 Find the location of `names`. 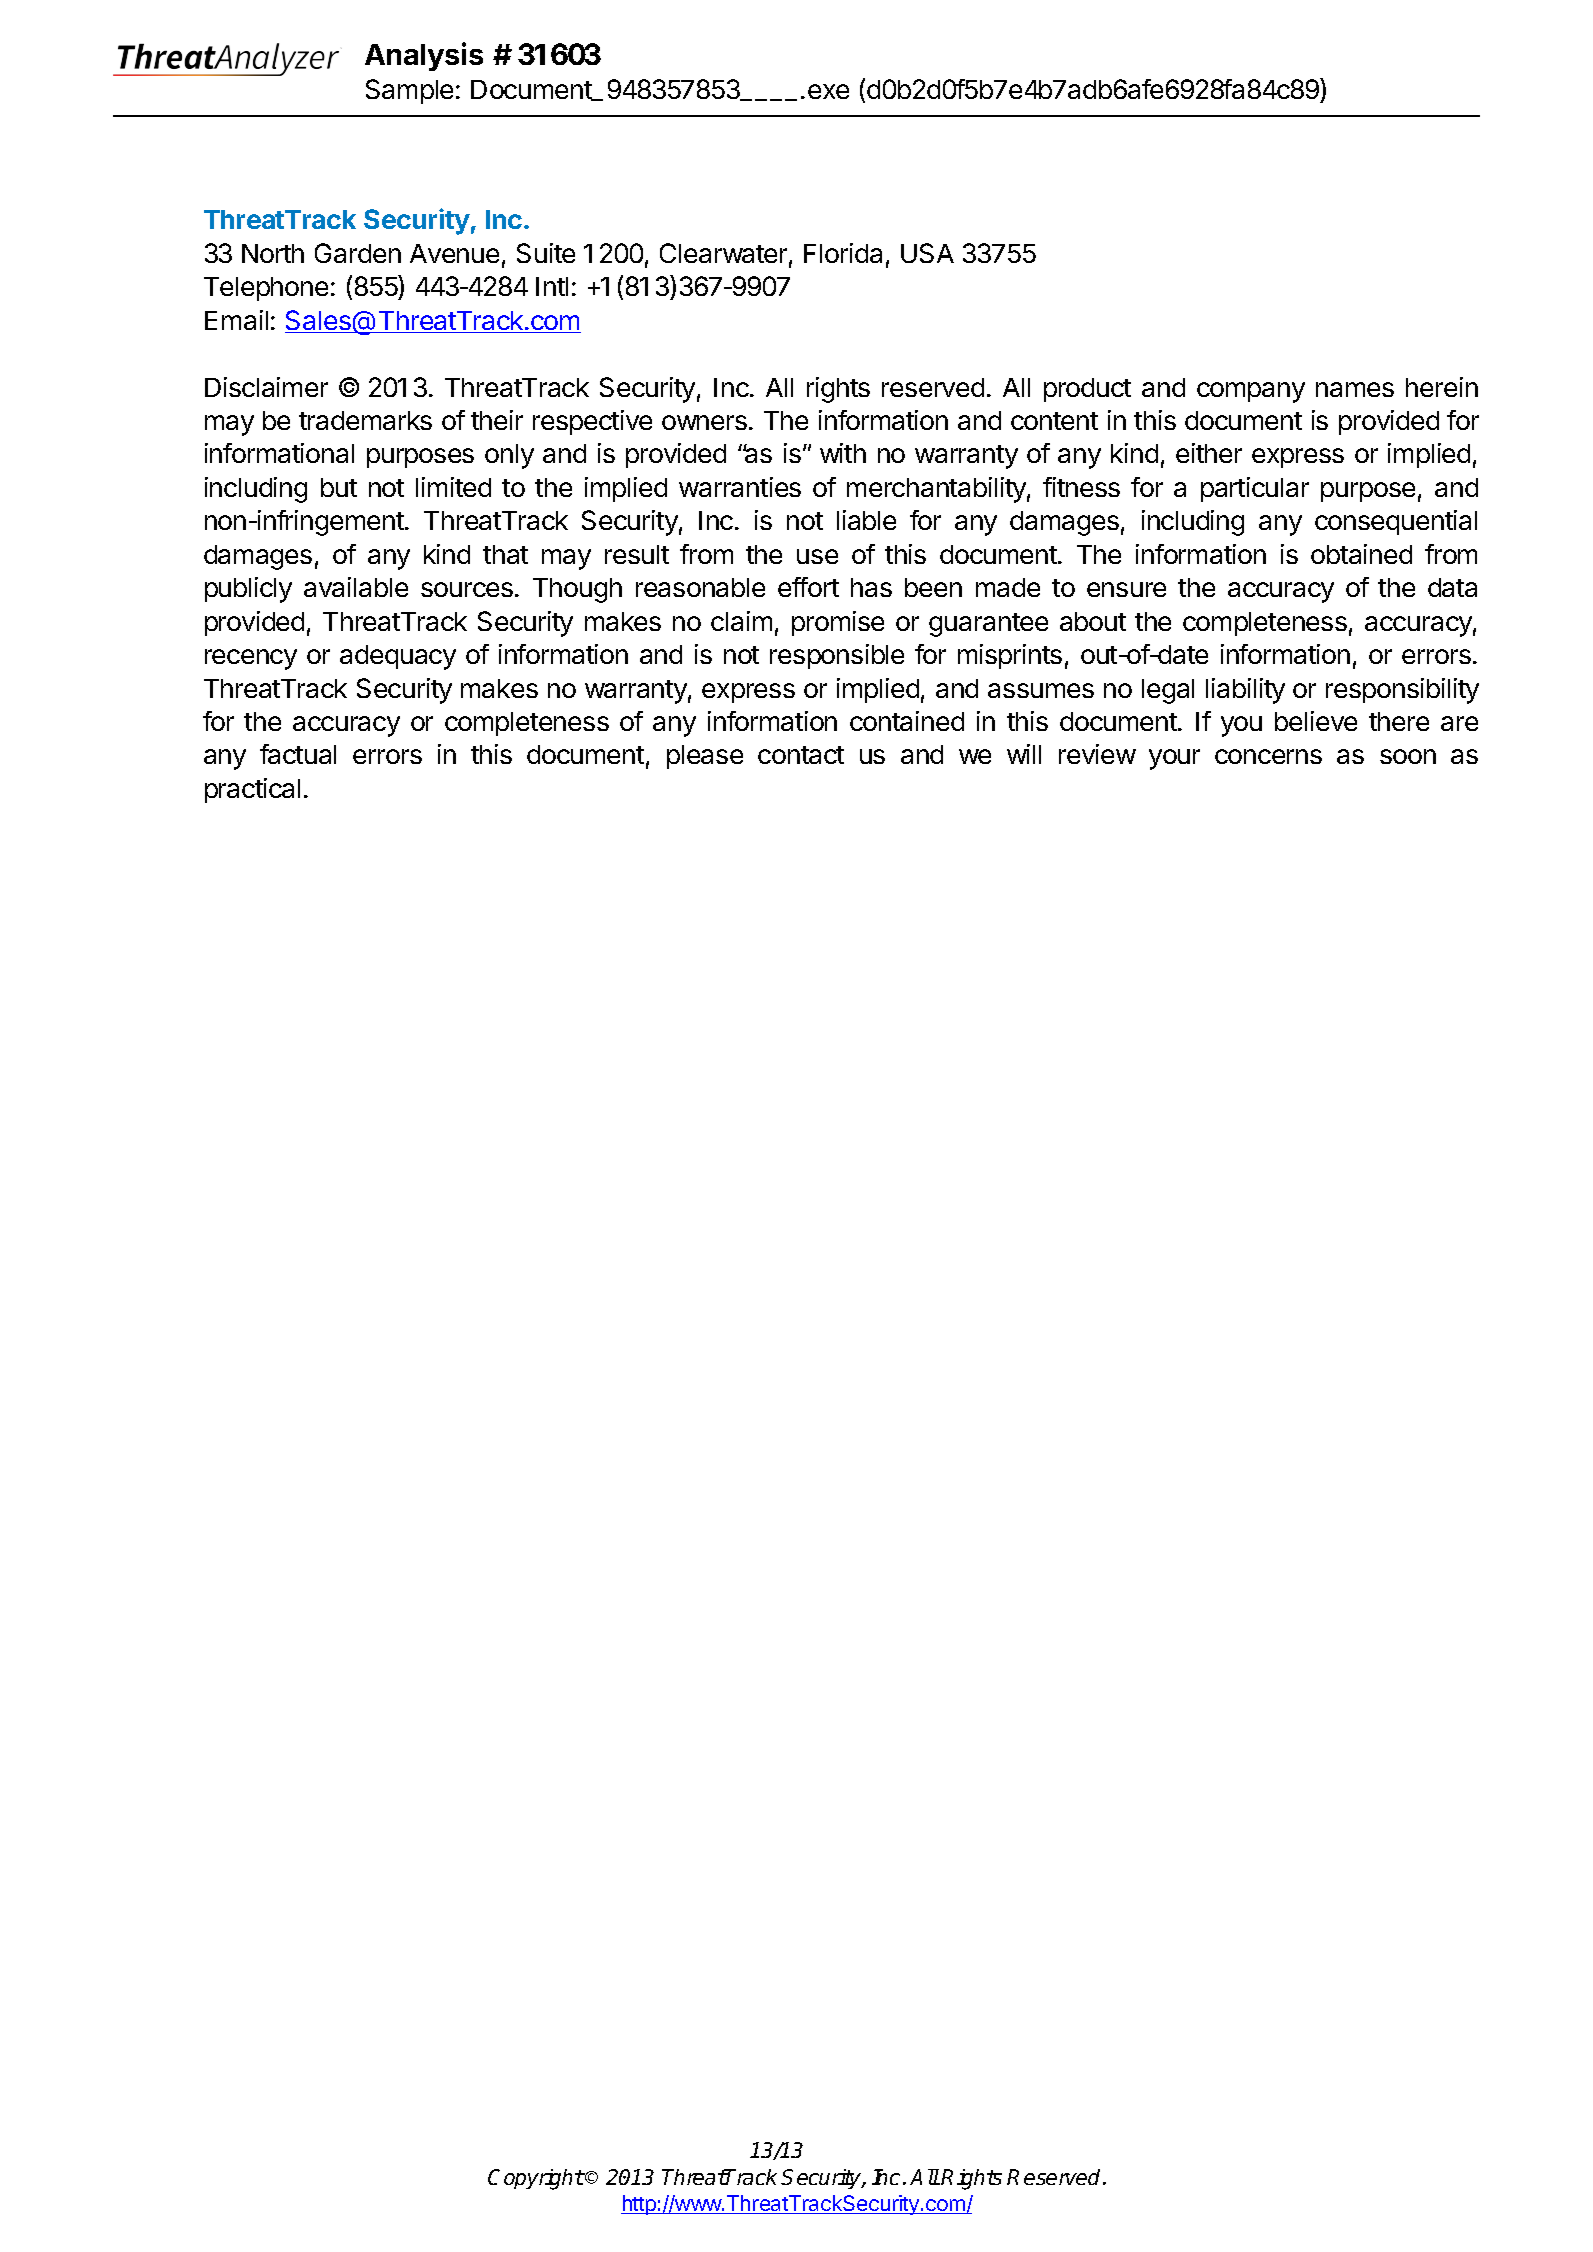

names is located at coordinates (1355, 389).
